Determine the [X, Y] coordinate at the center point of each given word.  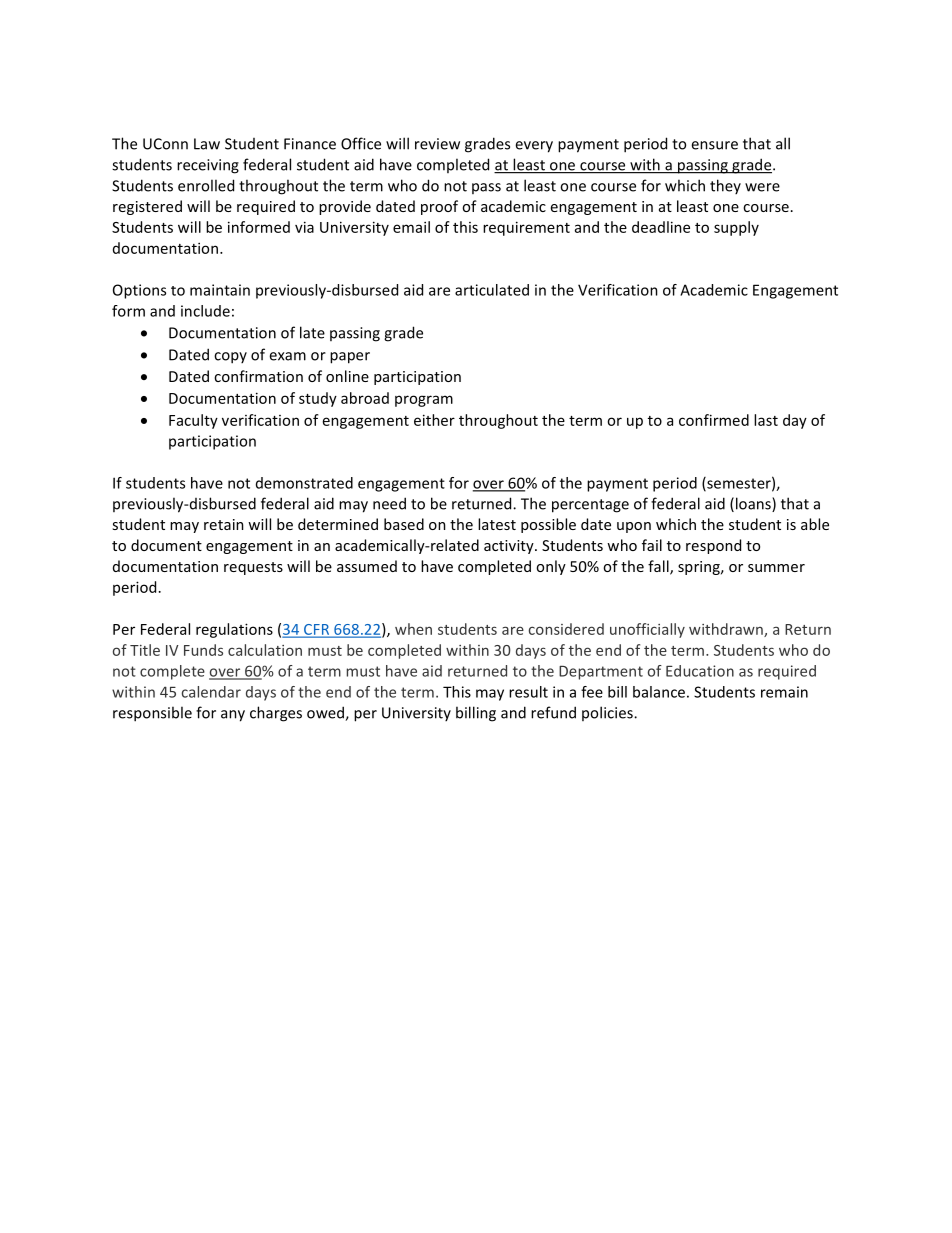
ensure [714, 145]
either [434, 420]
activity [510, 547]
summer [776, 568]
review [437, 144]
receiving [208, 166]
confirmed [714, 420]
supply [736, 228]
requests [253, 568]
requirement [526, 228]
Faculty [193, 421]
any [233, 716]
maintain [220, 290]
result [528, 692]
